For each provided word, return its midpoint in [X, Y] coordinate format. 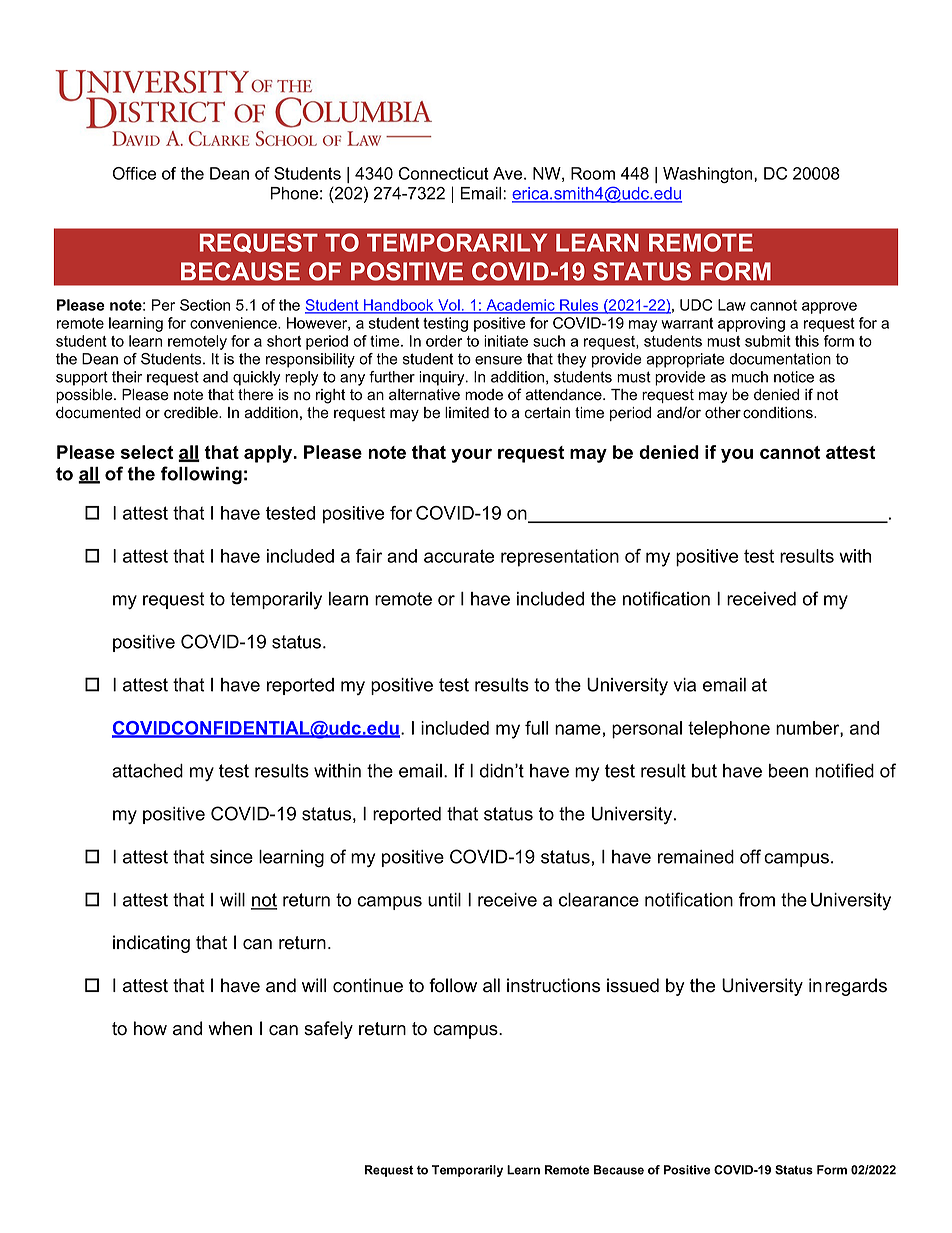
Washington [709, 175]
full [536, 728]
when [230, 1028]
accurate [459, 556]
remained [696, 857]
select [147, 452]
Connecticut [444, 173]
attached [147, 771]
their [127, 377]
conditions [779, 413]
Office [134, 173]
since [231, 857]
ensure [498, 360]
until [444, 900]
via [684, 685]
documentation [780, 359]
